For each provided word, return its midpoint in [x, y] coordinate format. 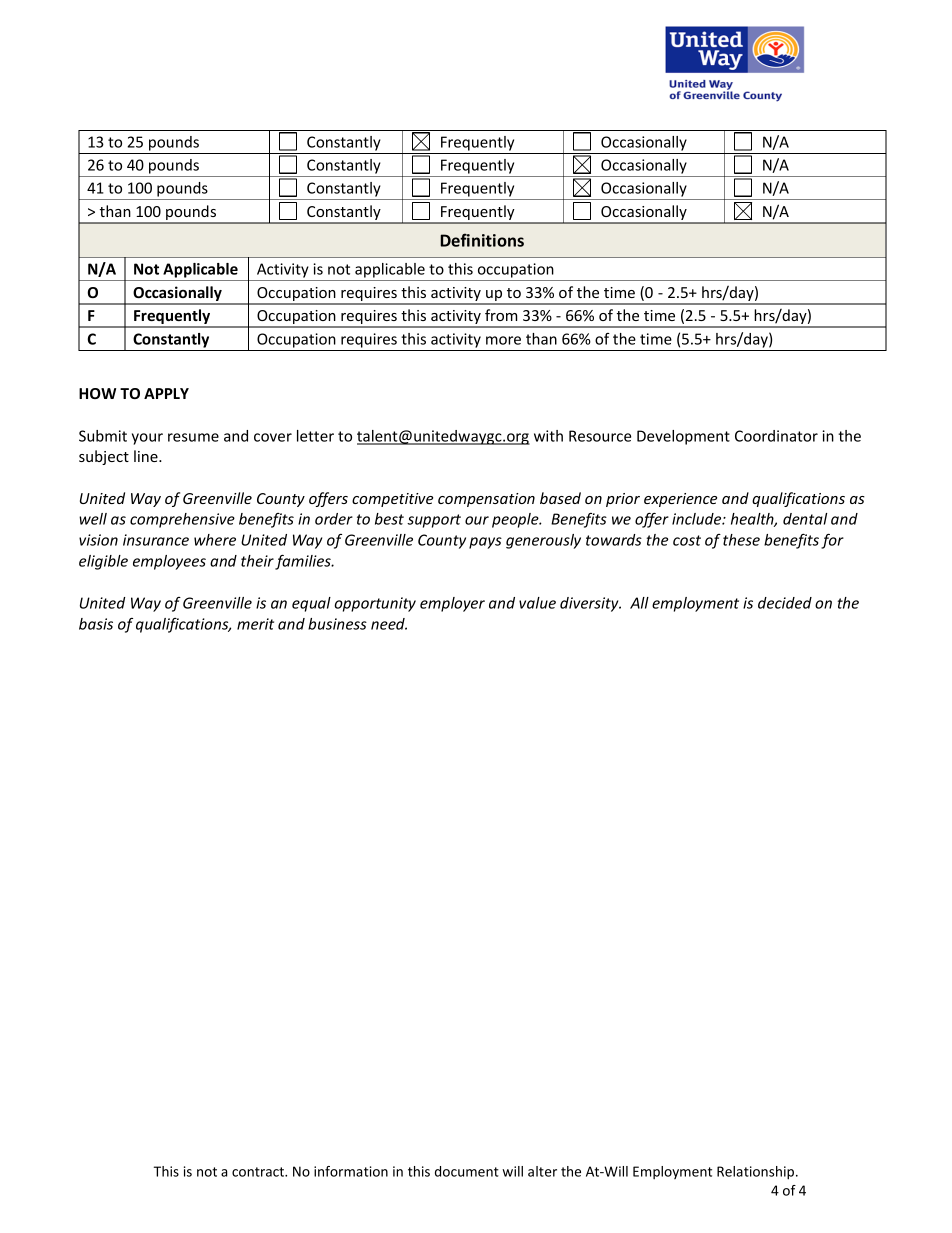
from [501, 315]
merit [255, 624]
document [467, 1171]
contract [259, 1172]
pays [485, 543]
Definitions [482, 240]
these [741, 540]
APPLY [166, 393]
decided [785, 603]
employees [169, 562]
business [337, 624]
